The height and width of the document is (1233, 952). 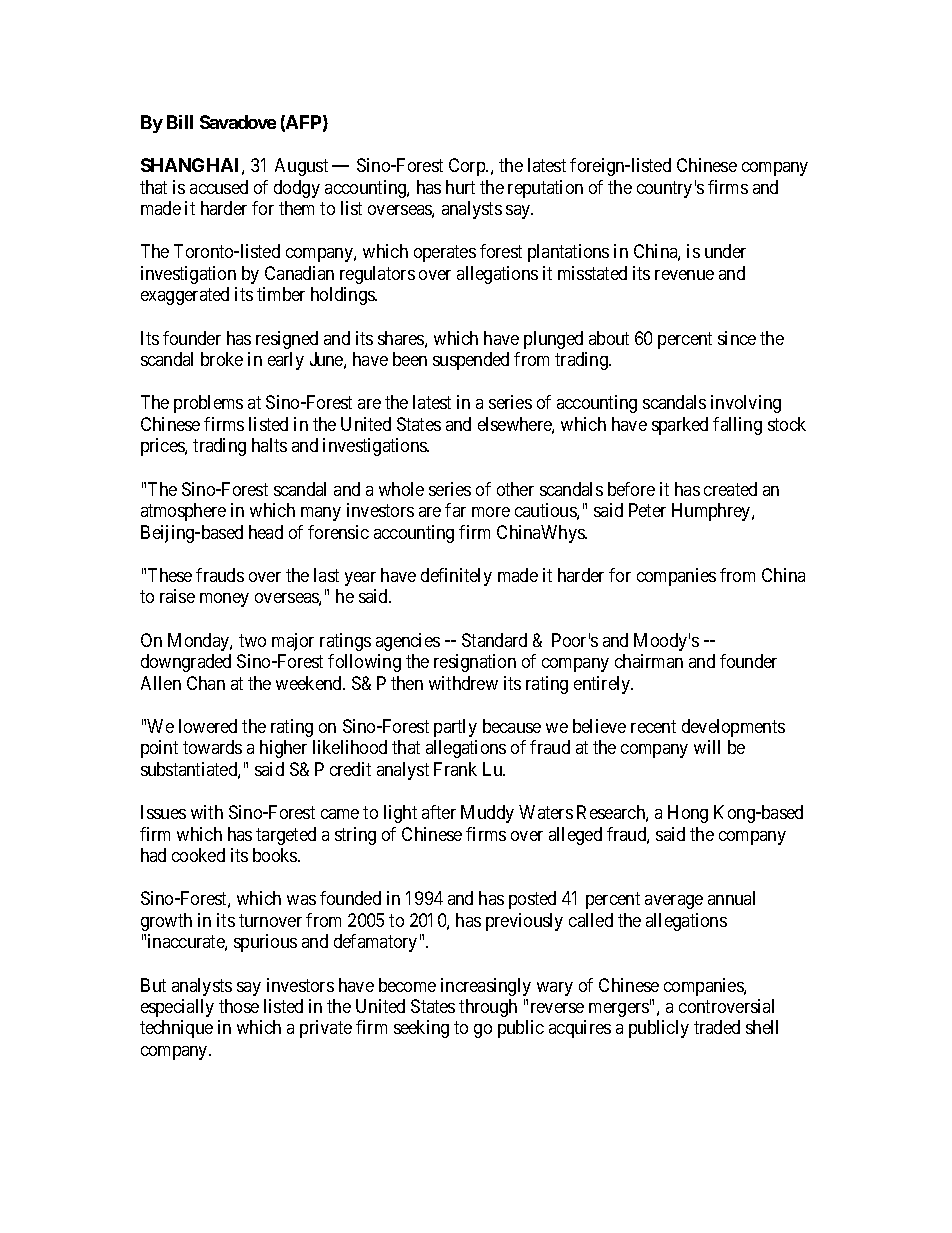 I want to click on Corp, so click(x=468, y=167).
